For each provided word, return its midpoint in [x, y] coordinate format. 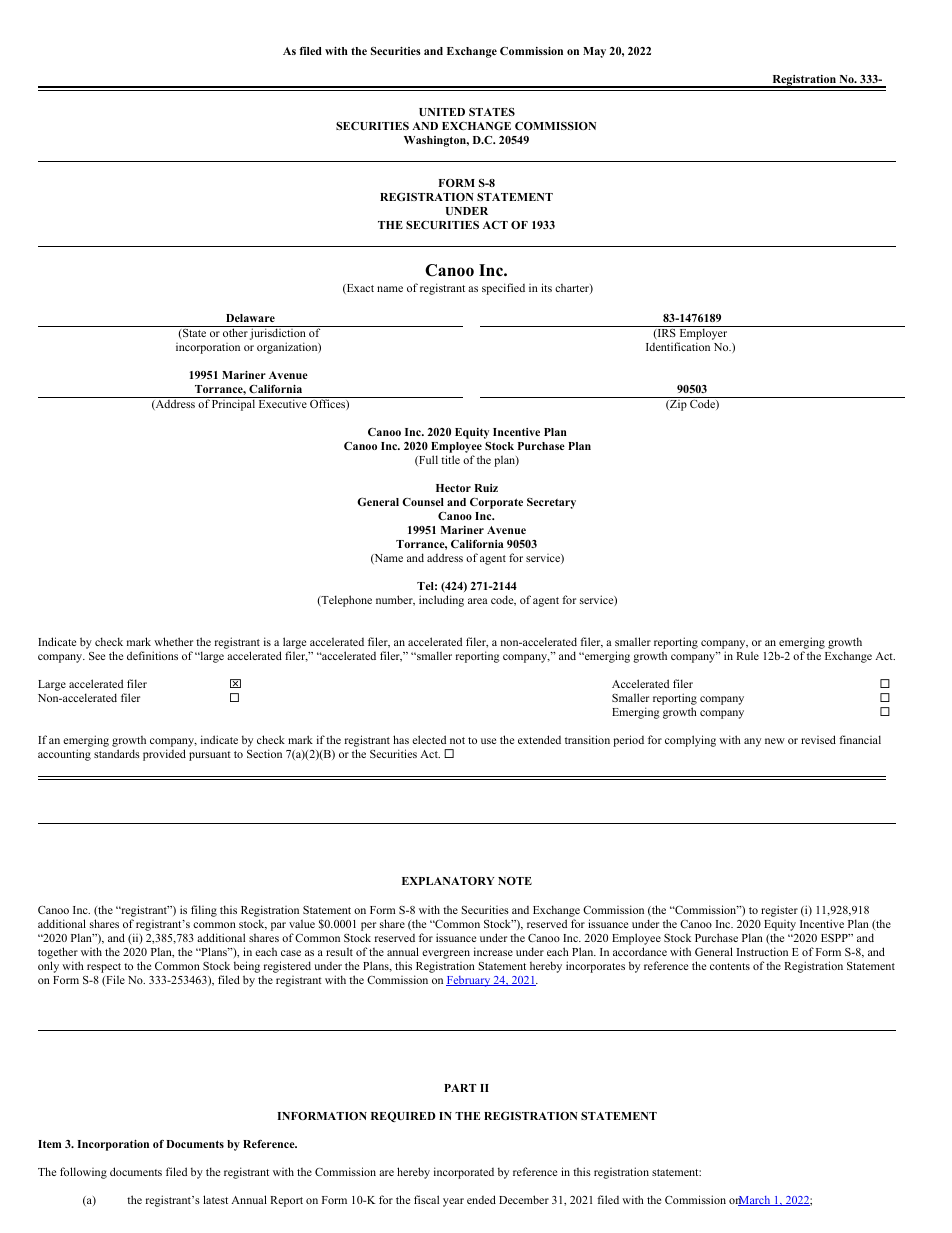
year [453, 1202]
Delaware [250, 318]
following [83, 1173]
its [546, 287]
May [594, 52]
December [524, 1199]
